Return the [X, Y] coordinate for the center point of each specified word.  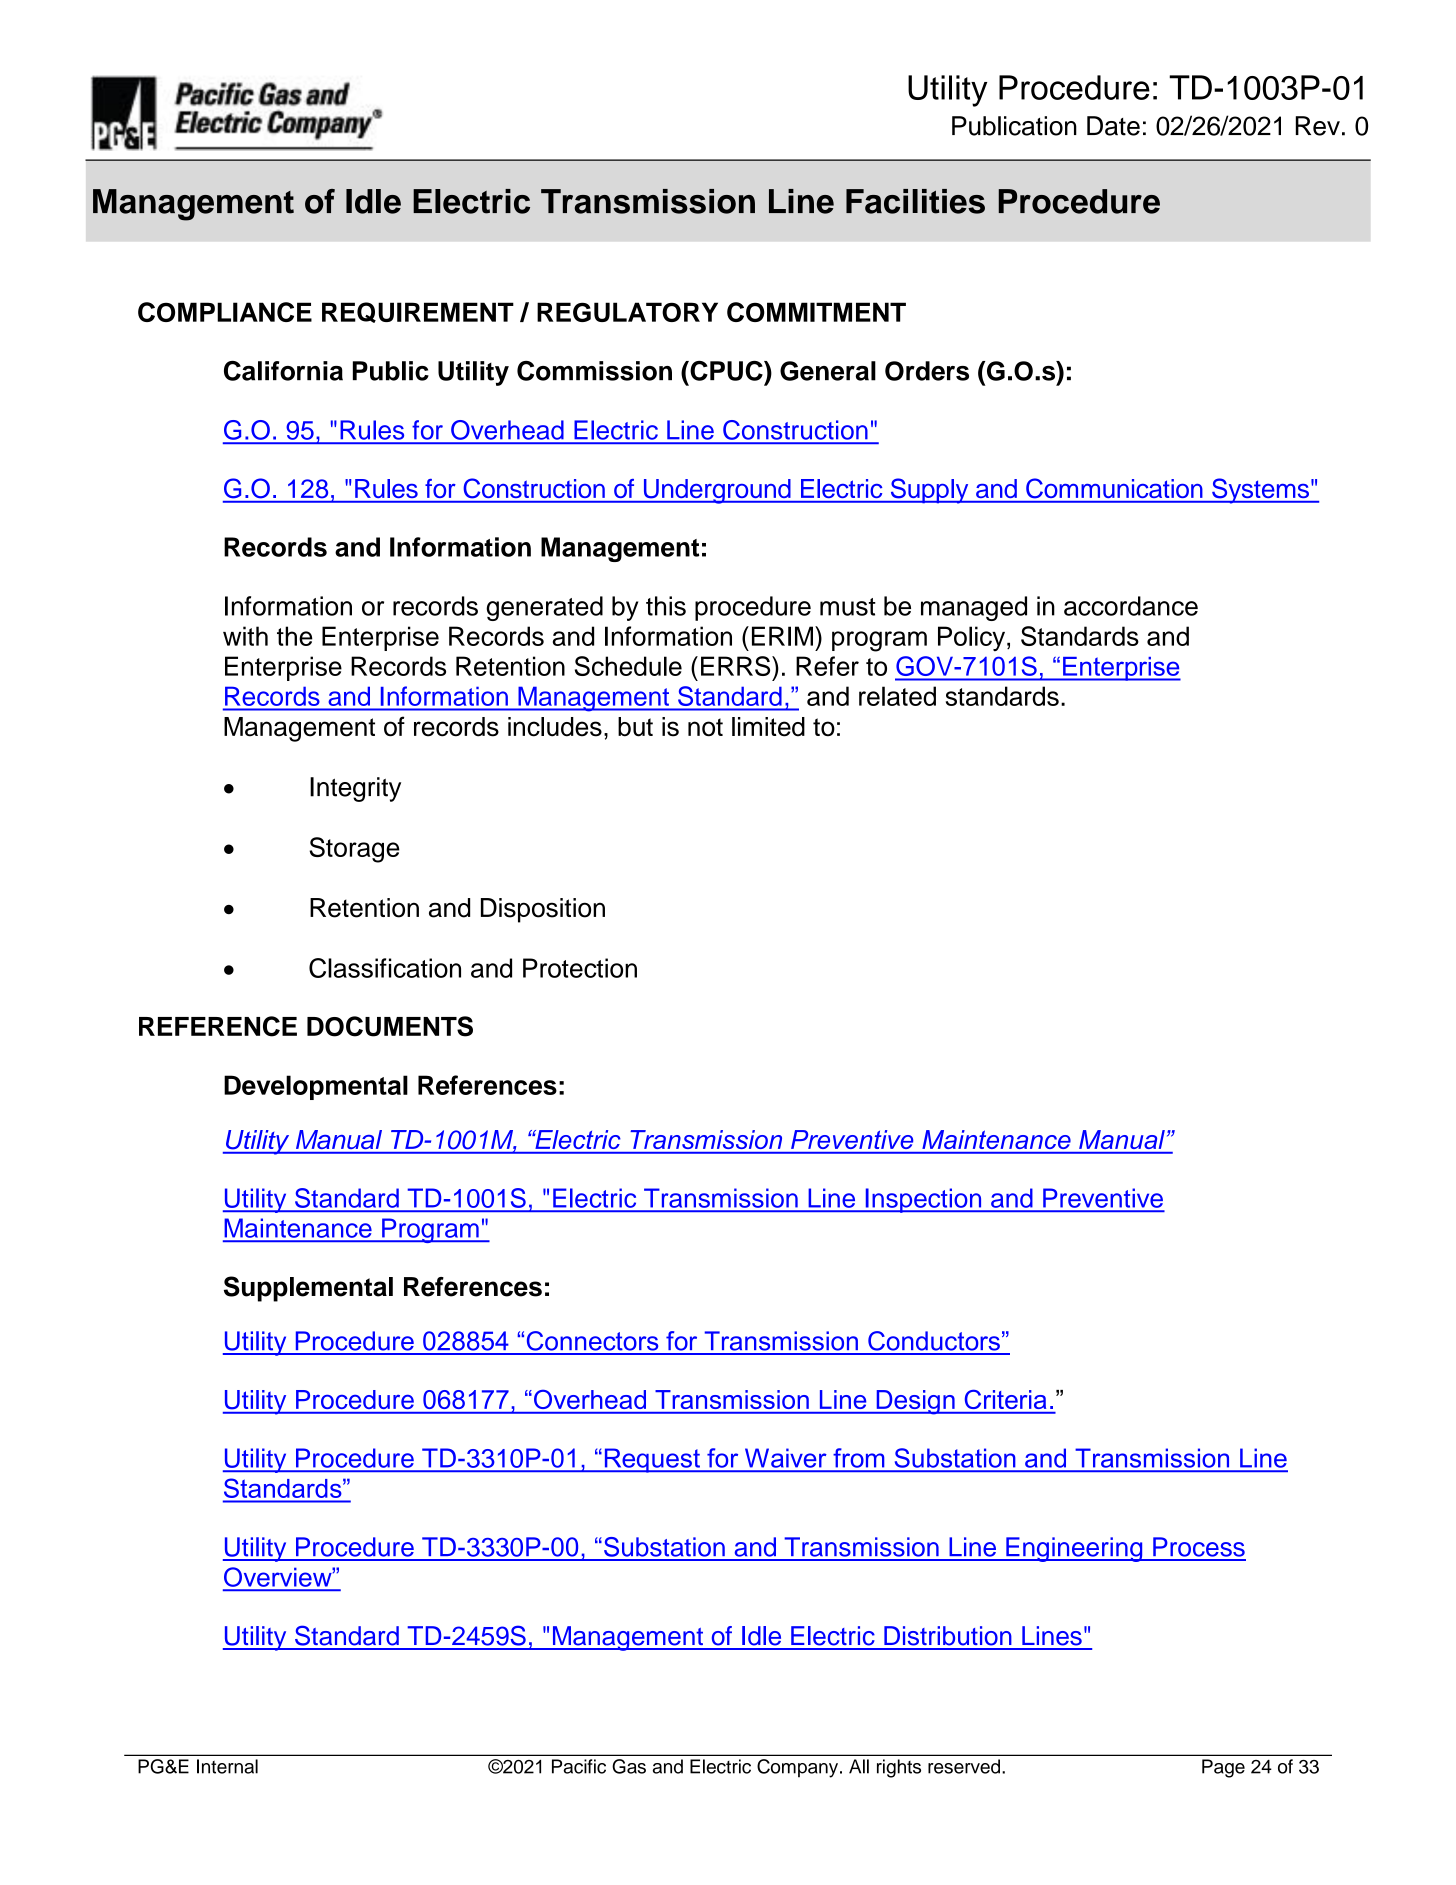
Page [1223, 1768]
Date [1113, 126]
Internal [227, 1766]
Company [799, 1768]
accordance [1131, 606]
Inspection [923, 1200]
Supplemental [308, 1289]
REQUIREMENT [418, 312]
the [295, 636]
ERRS [737, 666]
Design [915, 1402]
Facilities [915, 201]
